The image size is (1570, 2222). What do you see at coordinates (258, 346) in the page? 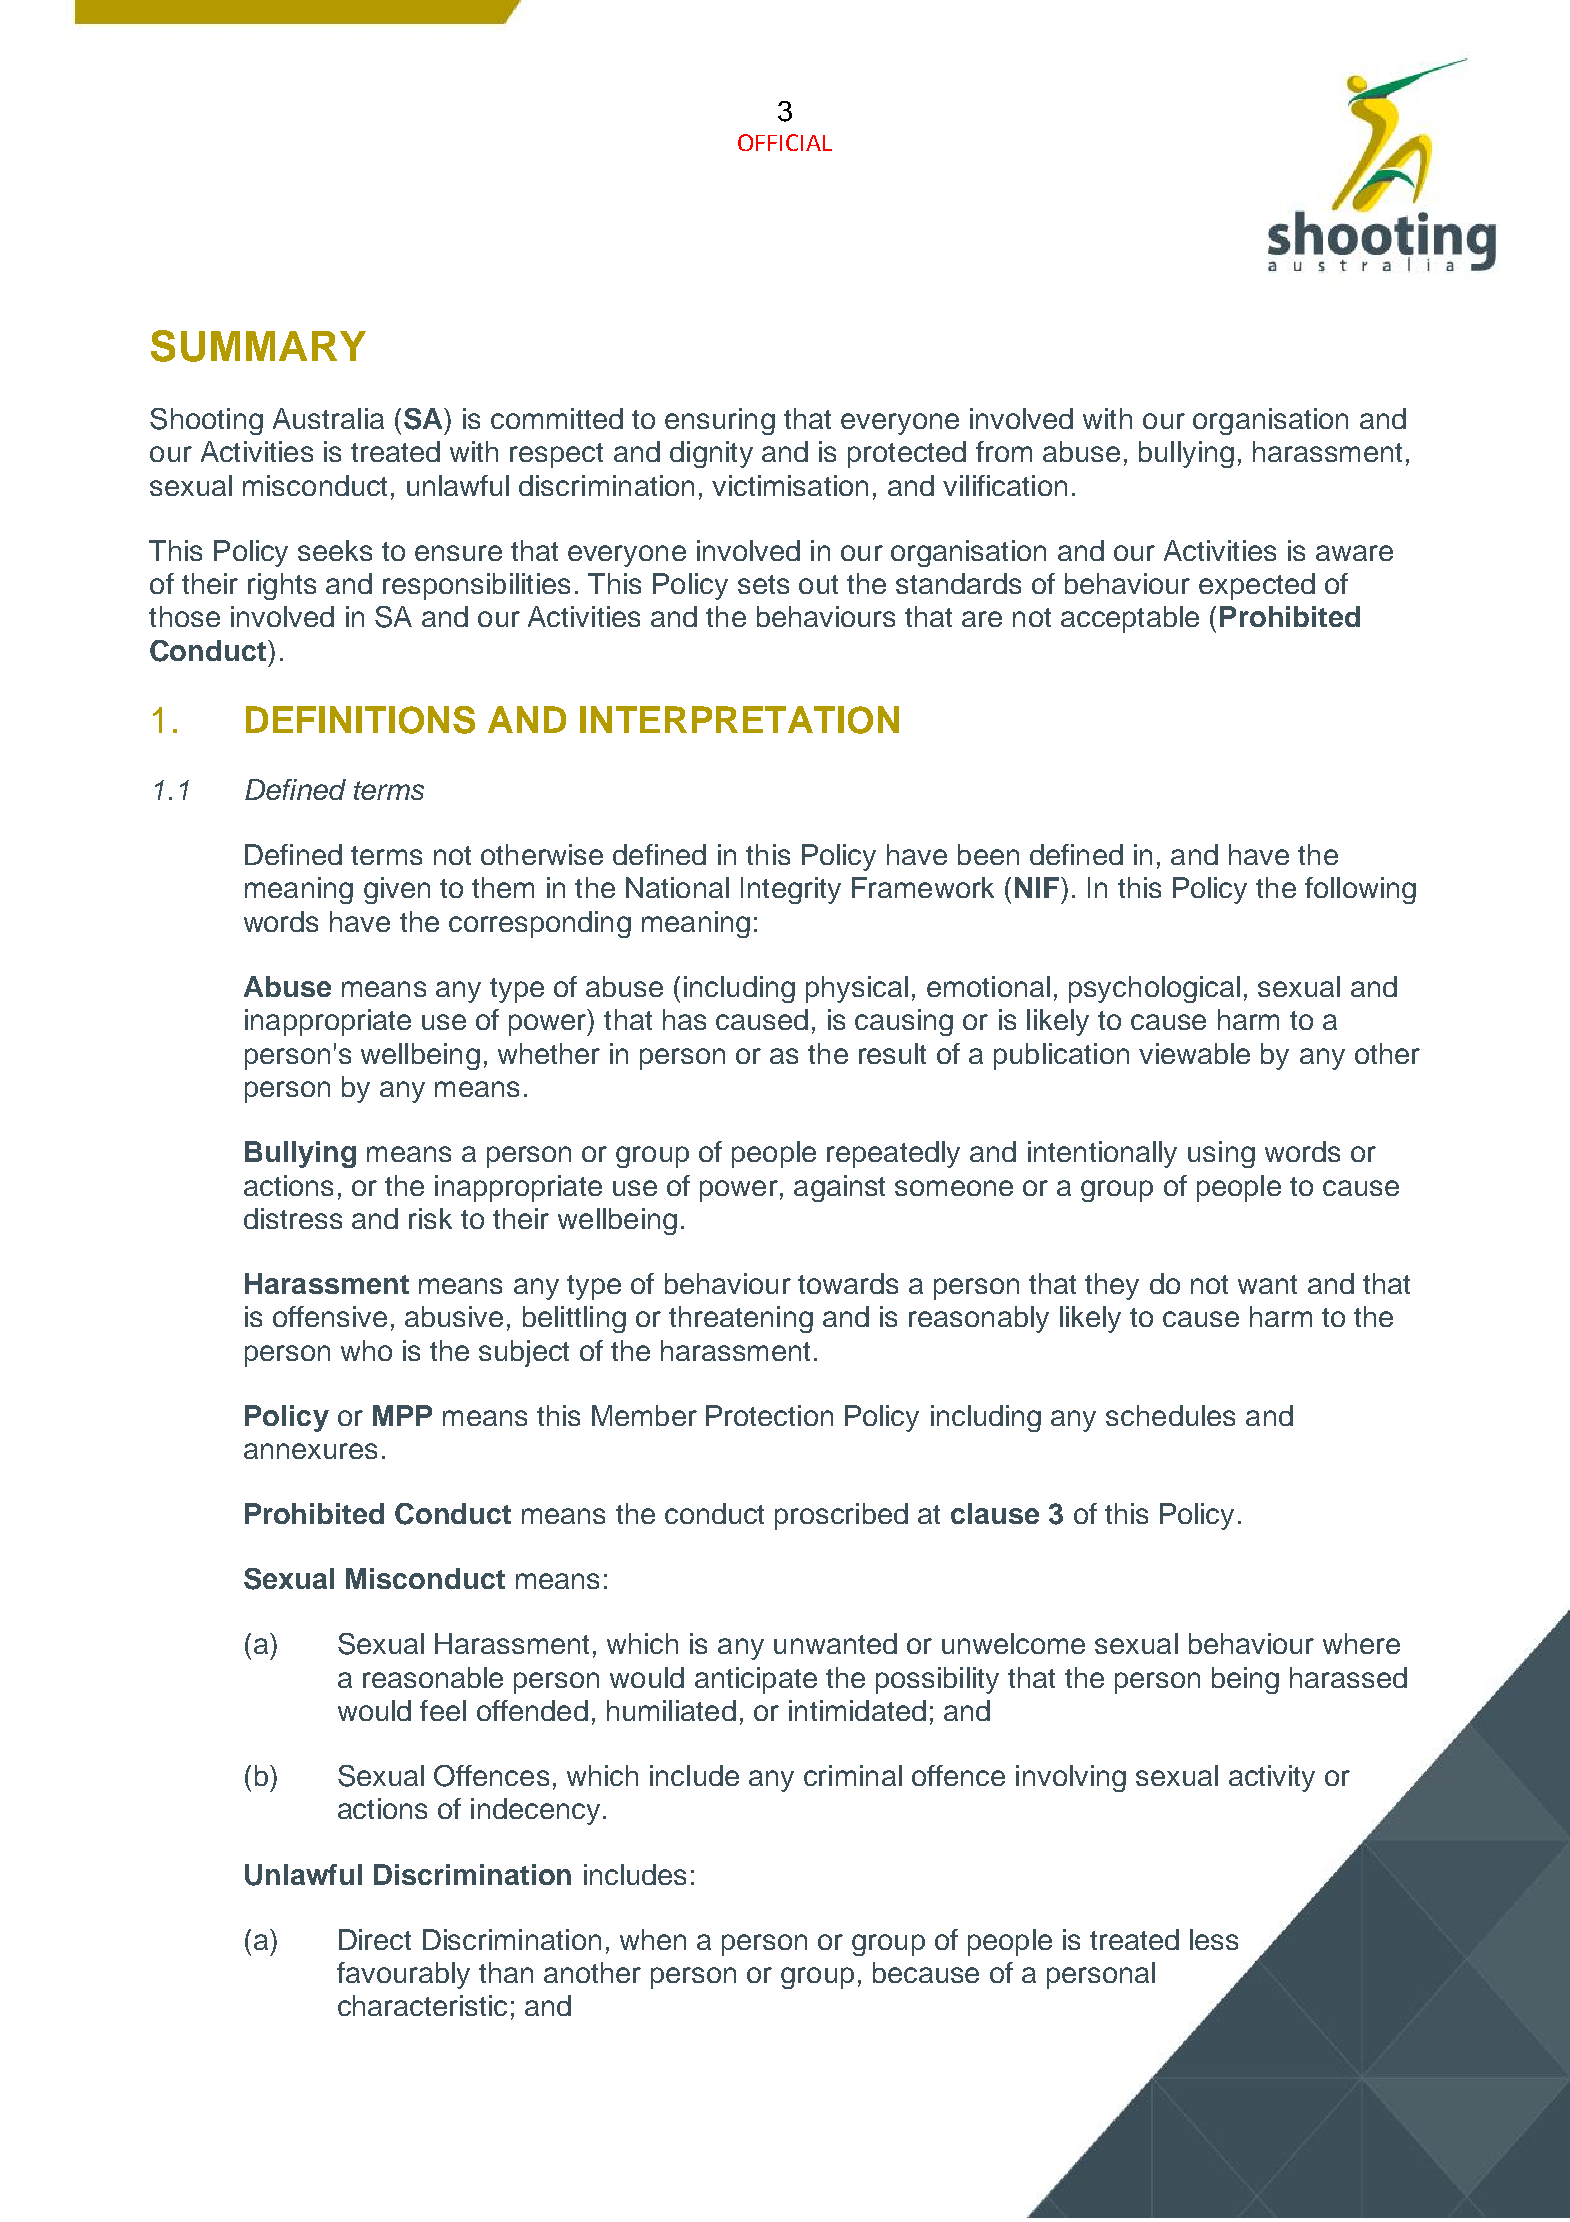
I see `SUMMARY` at bounding box center [258, 346].
